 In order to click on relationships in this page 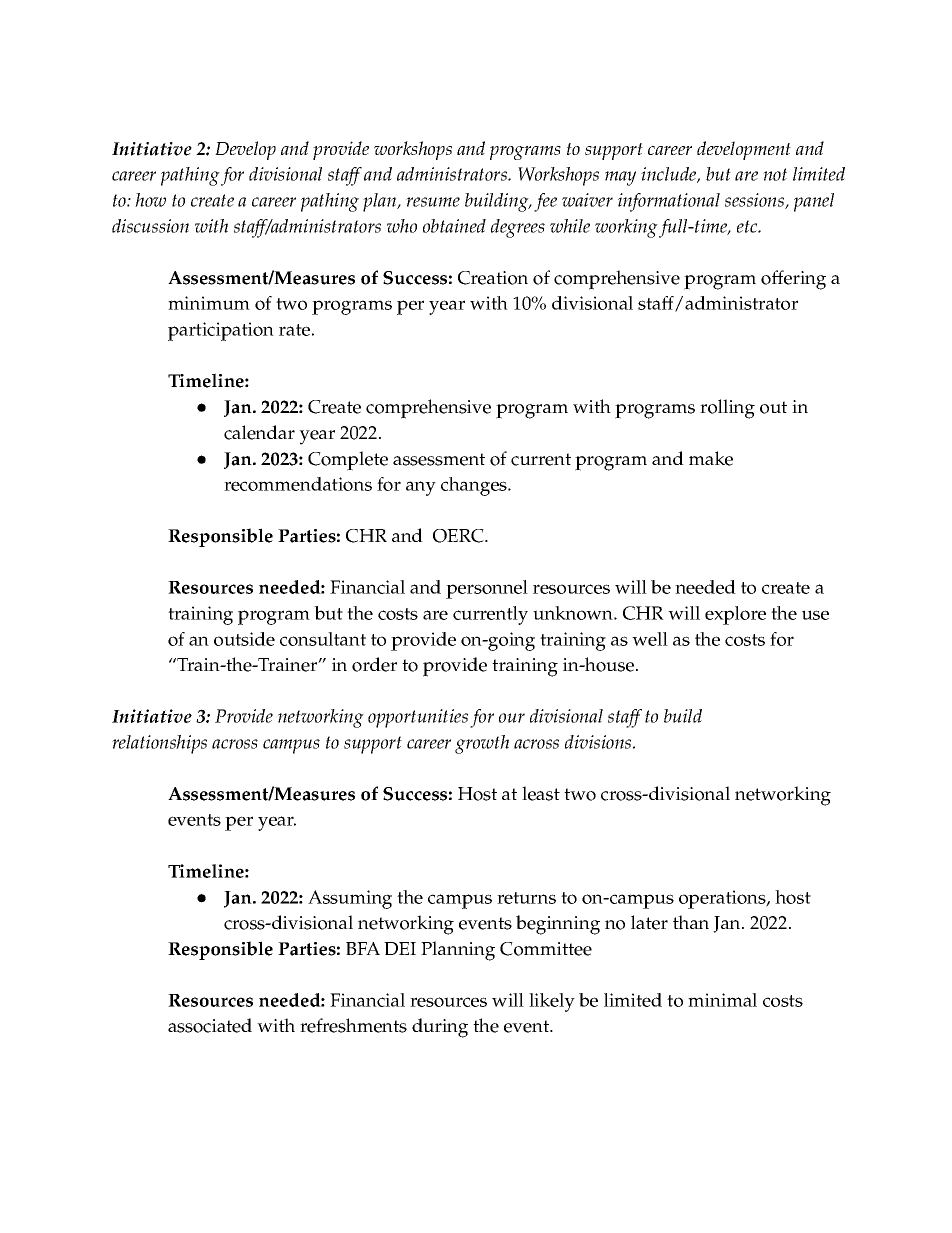, I will do `click(159, 744)`.
